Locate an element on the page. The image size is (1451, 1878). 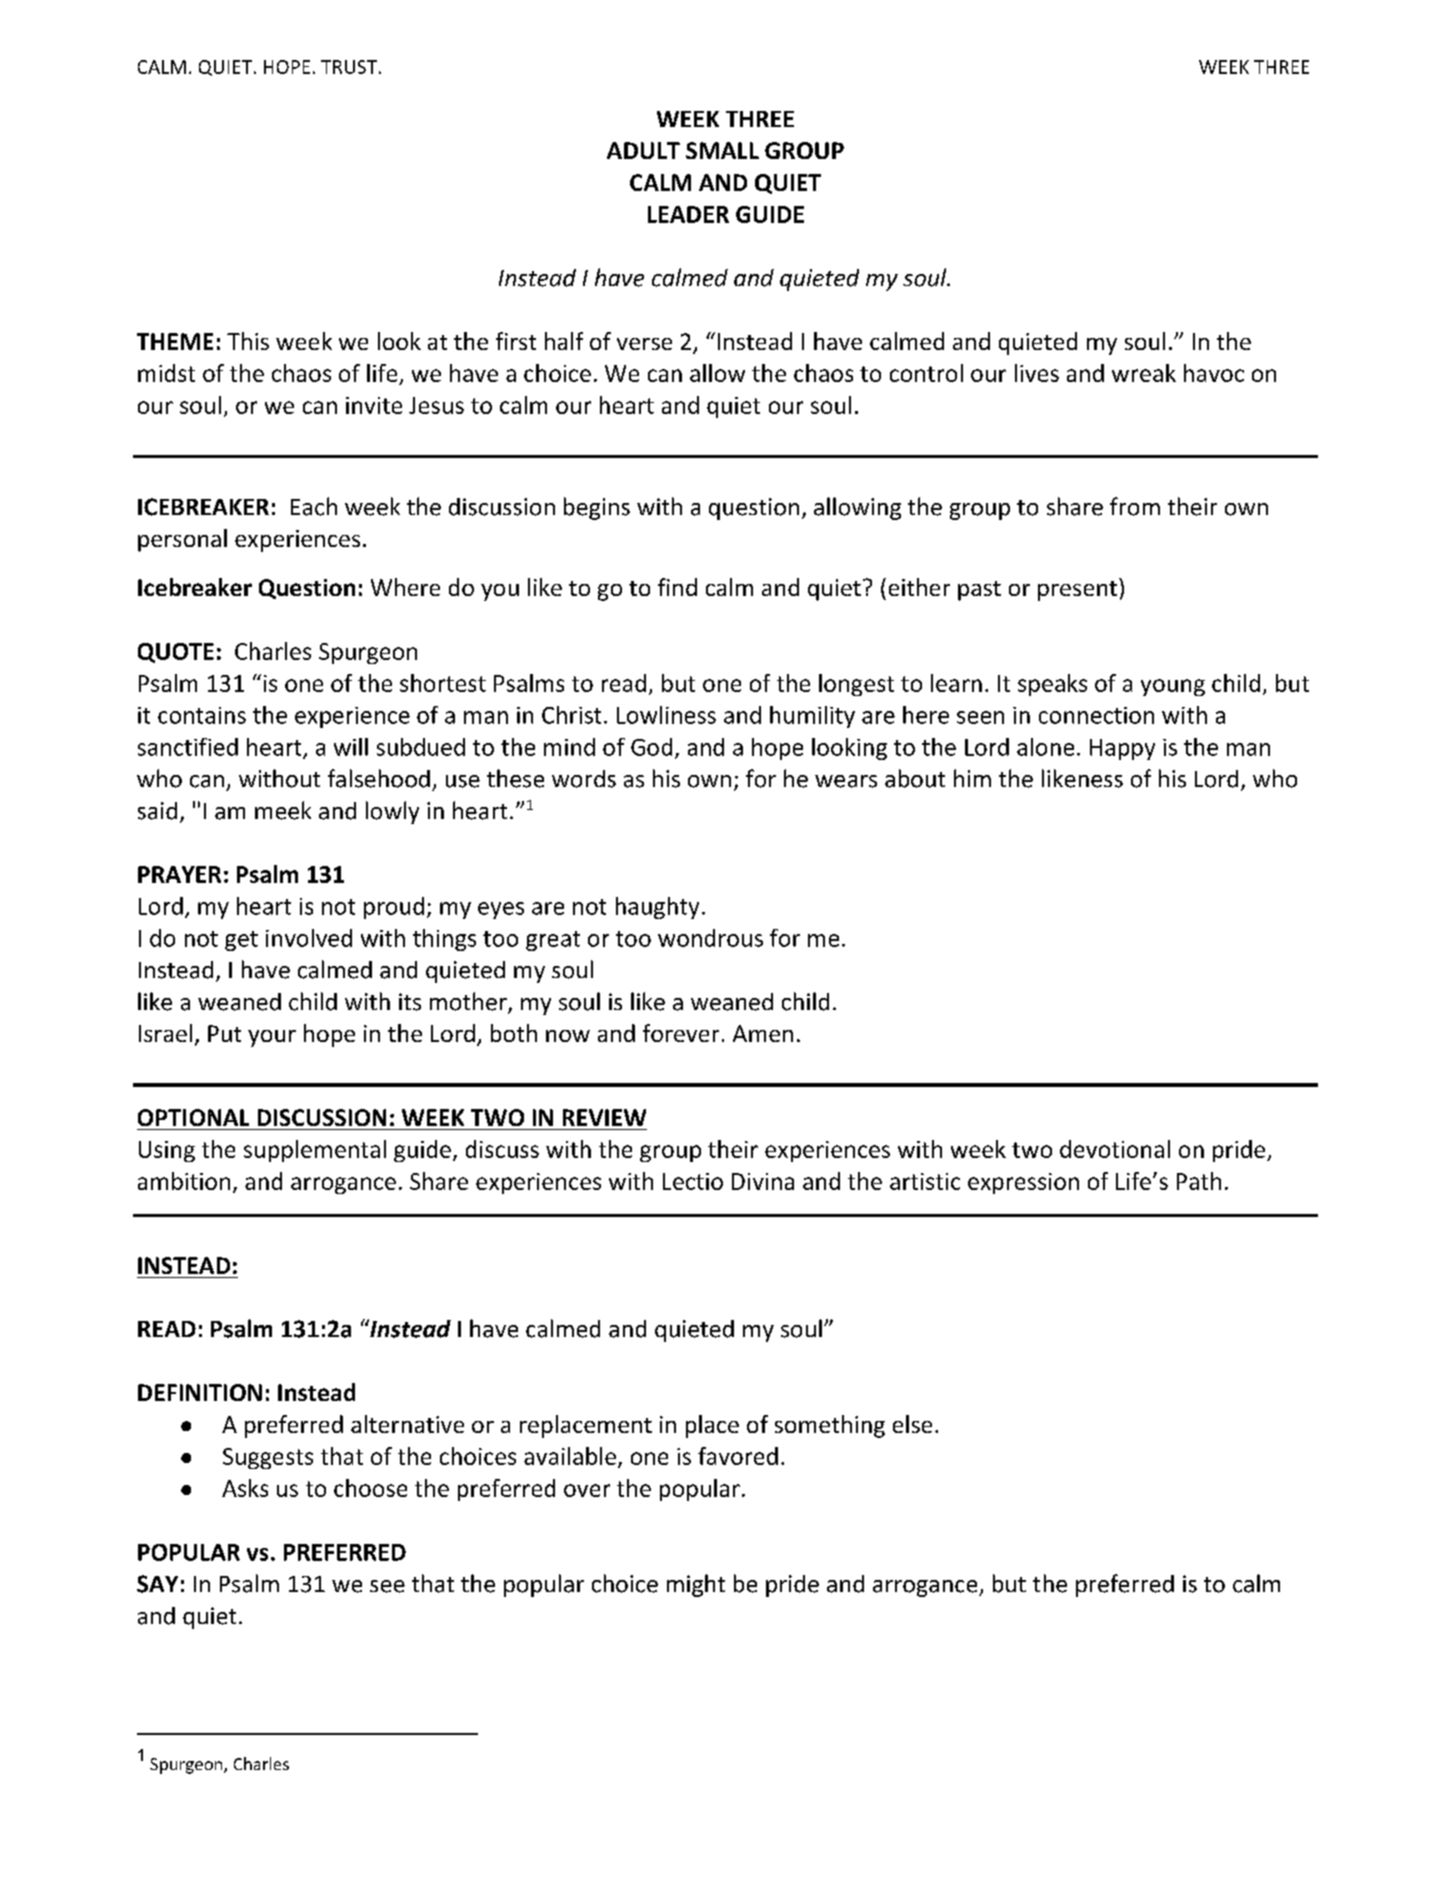
Happy is located at coordinates (1122, 749).
